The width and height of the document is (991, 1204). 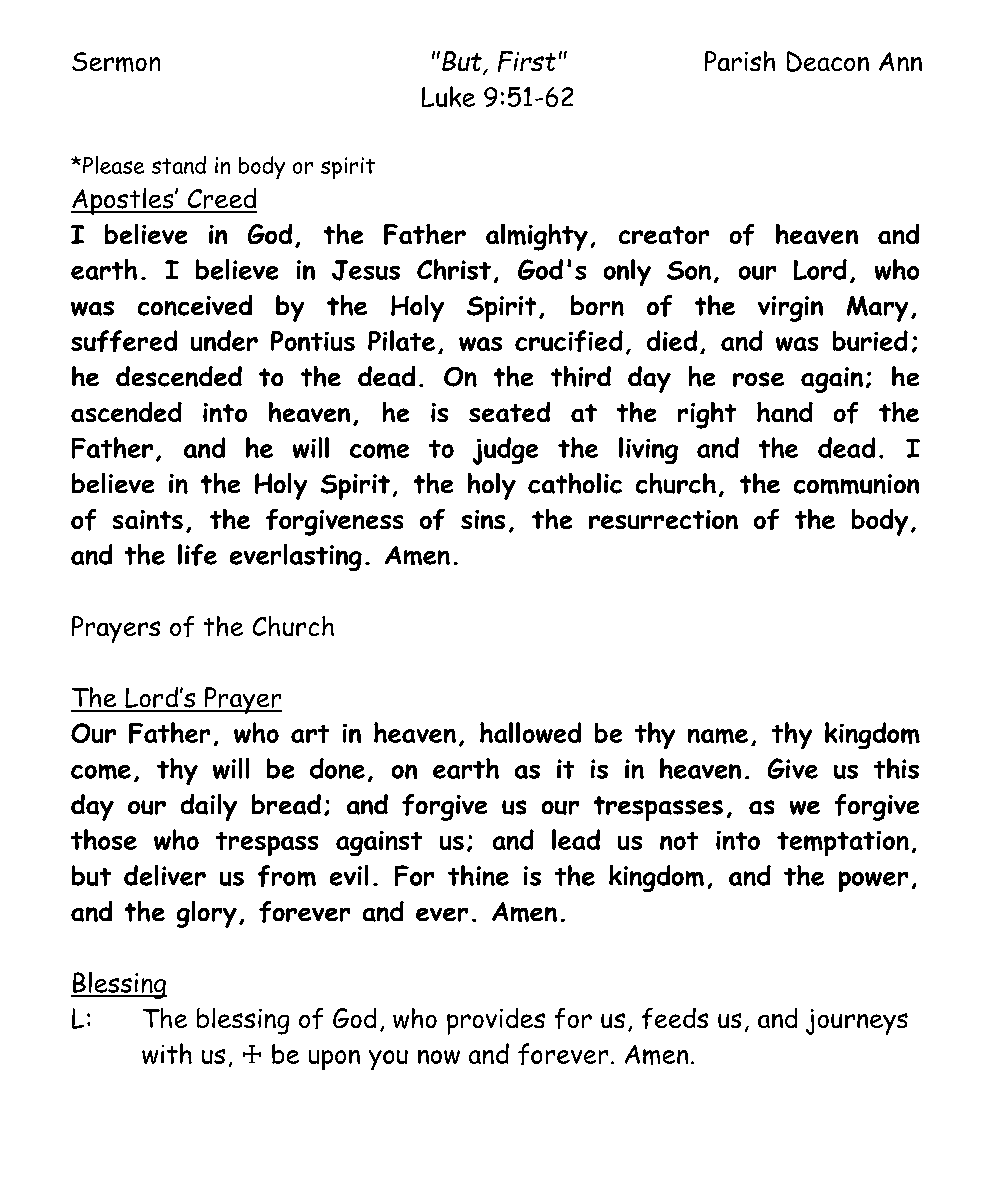 What do you see at coordinates (828, 61) in the document?
I see `Deacon` at bounding box center [828, 61].
